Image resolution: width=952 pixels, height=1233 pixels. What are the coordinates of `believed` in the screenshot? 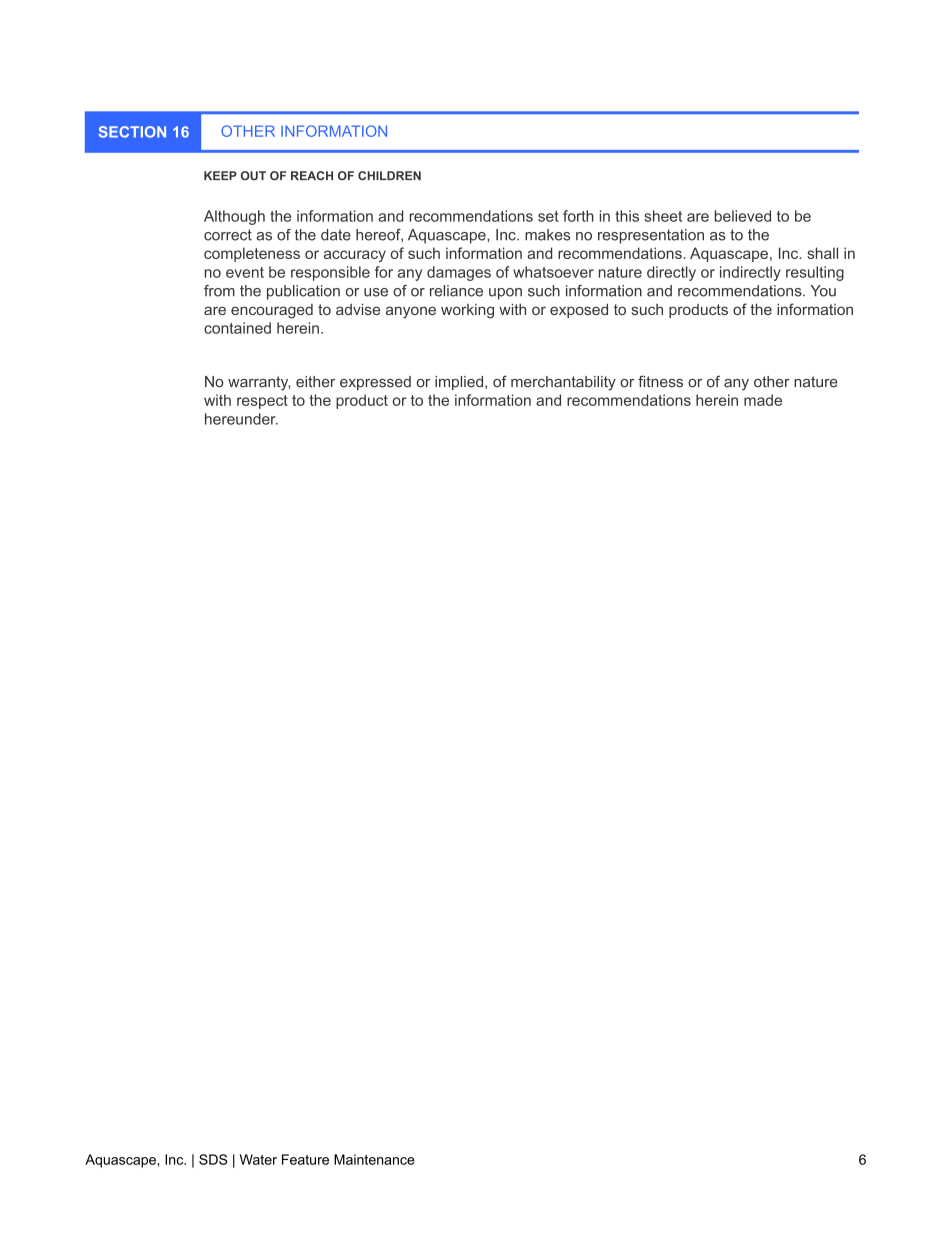 It's located at (743, 216).
